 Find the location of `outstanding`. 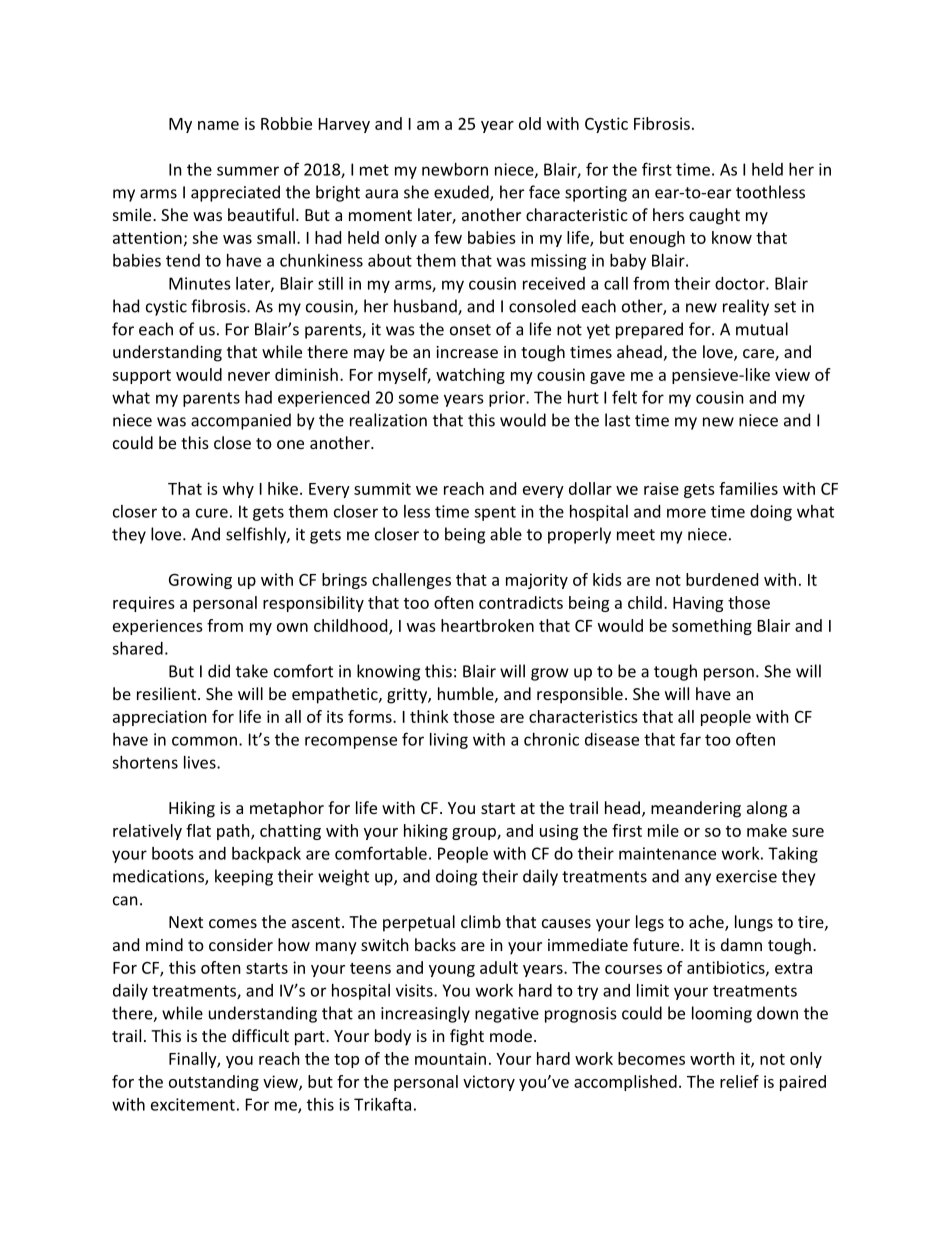

outstanding is located at coordinates (214, 1083).
